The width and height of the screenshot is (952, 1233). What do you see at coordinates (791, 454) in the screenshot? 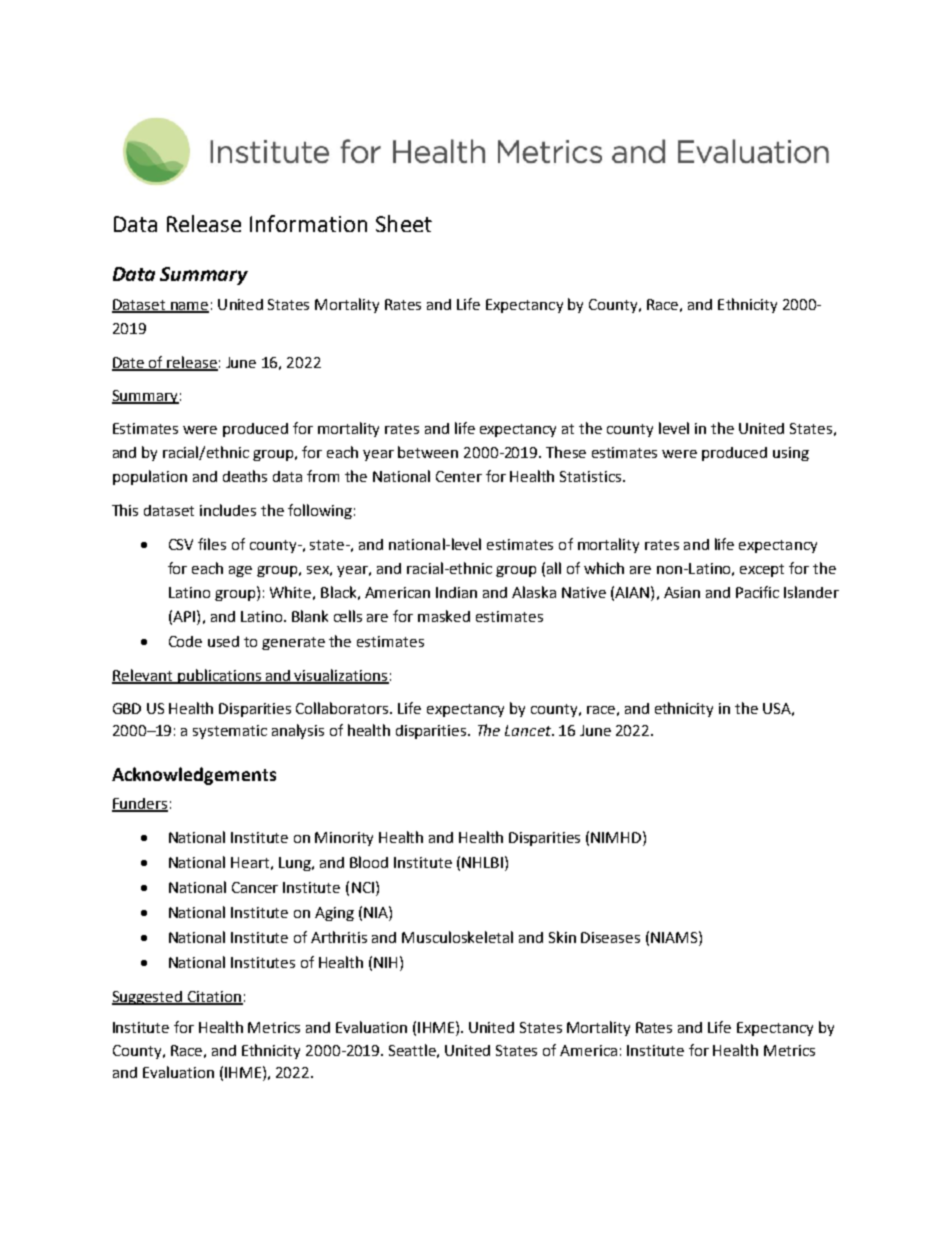
I see `using` at bounding box center [791, 454].
